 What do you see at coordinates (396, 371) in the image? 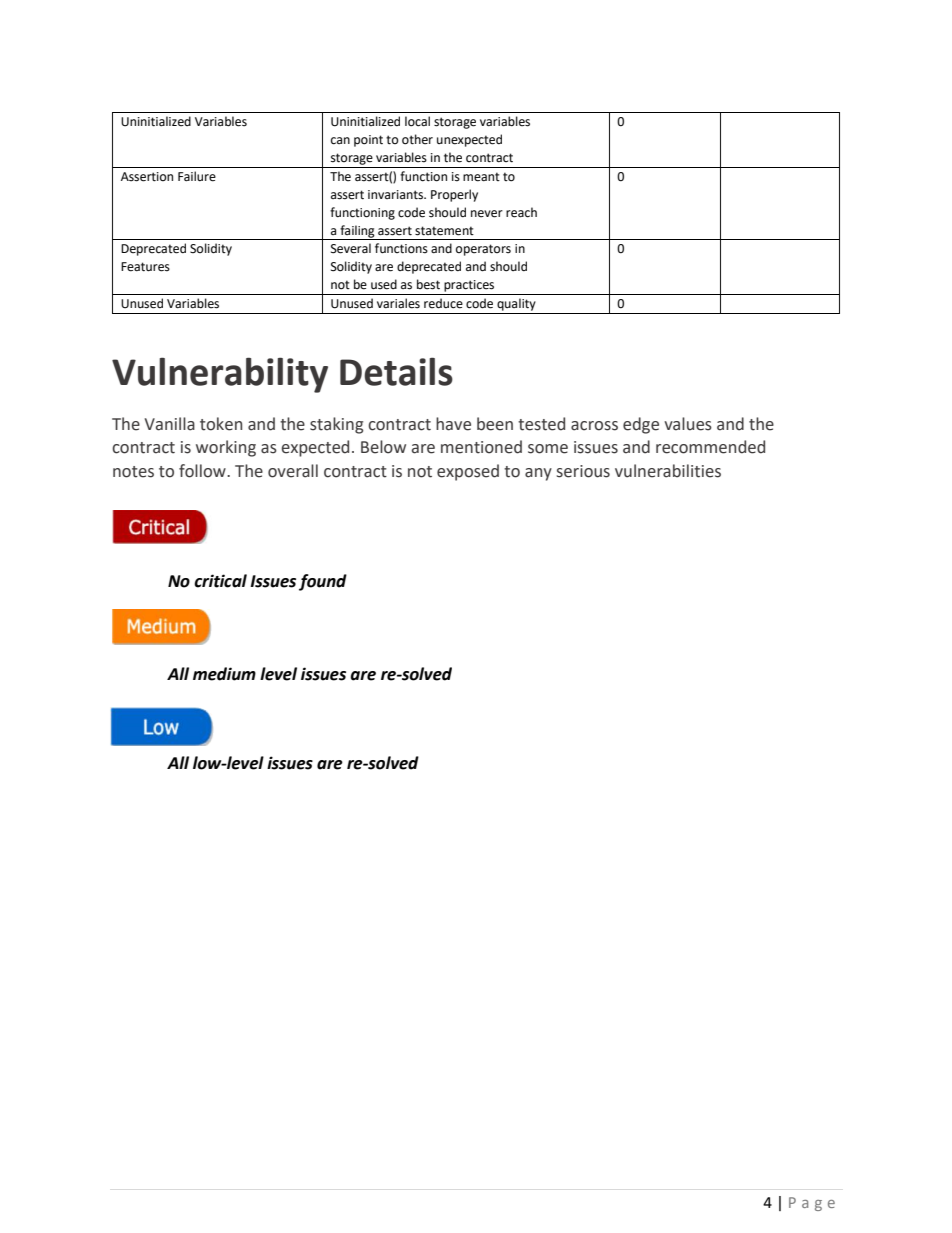
I see `Details` at bounding box center [396, 371].
